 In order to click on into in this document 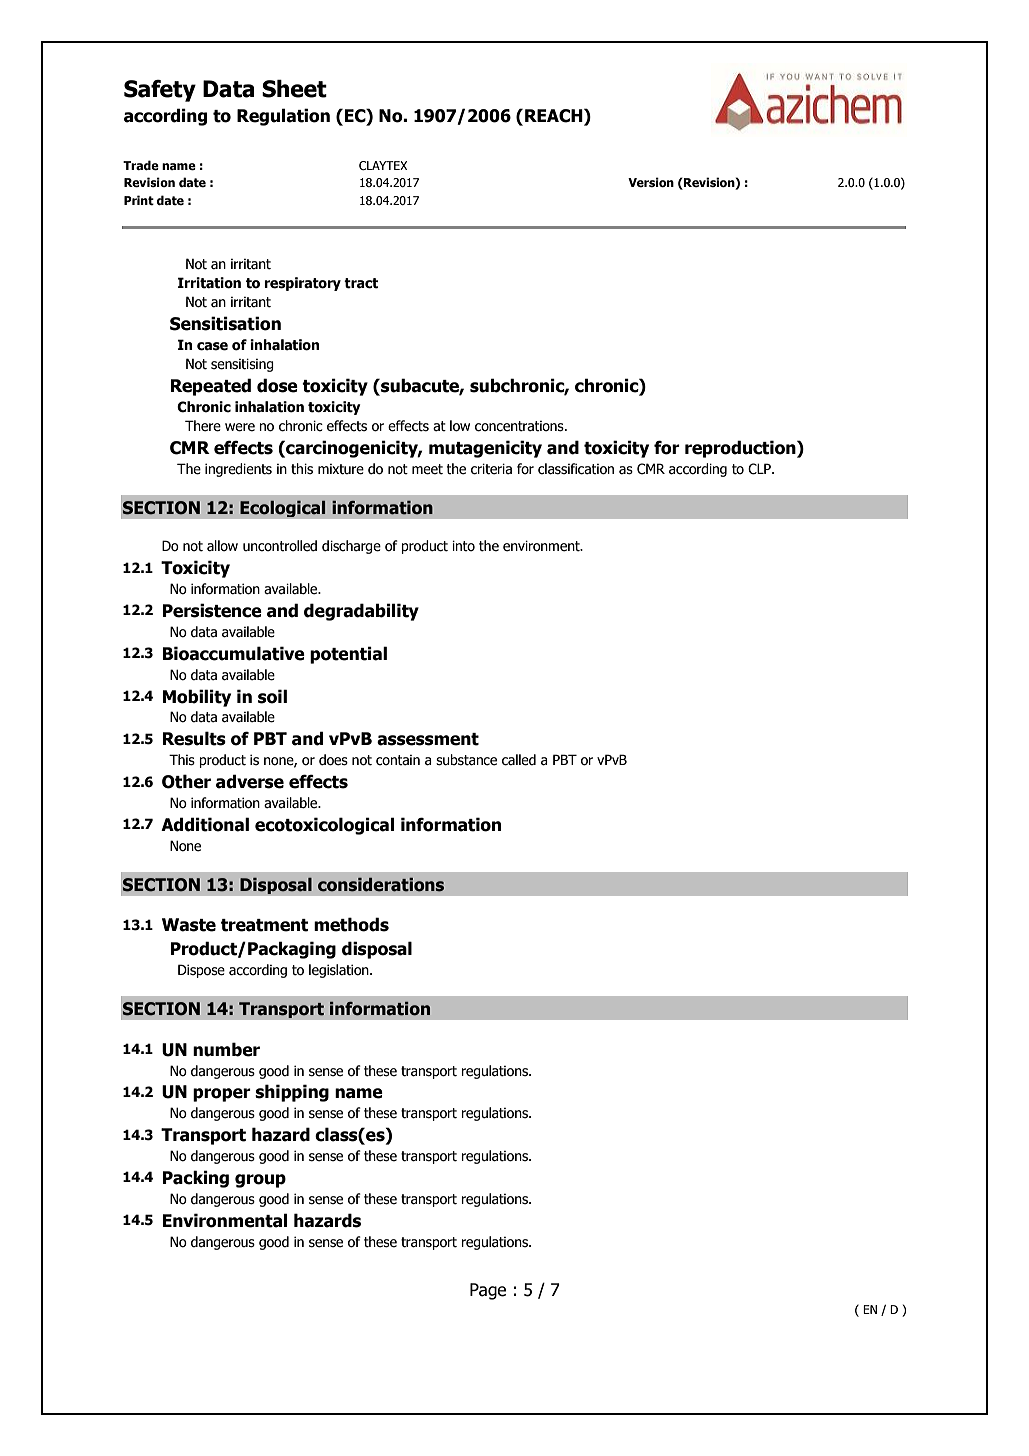, I will do `click(463, 546)`.
